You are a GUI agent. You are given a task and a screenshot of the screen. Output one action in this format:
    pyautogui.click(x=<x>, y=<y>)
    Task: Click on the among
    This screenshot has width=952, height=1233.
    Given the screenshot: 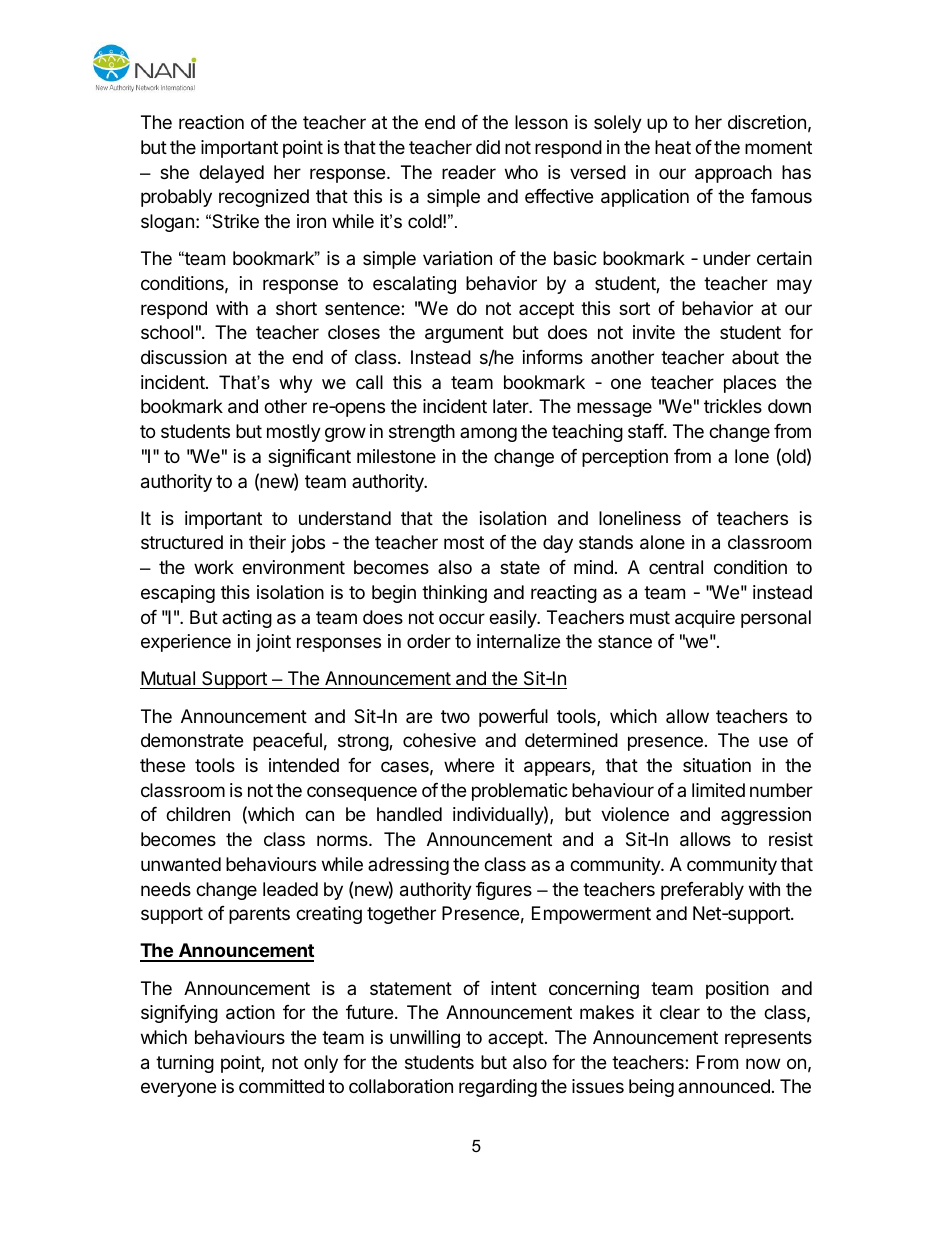 What is the action you would take?
    pyautogui.click(x=488, y=434)
